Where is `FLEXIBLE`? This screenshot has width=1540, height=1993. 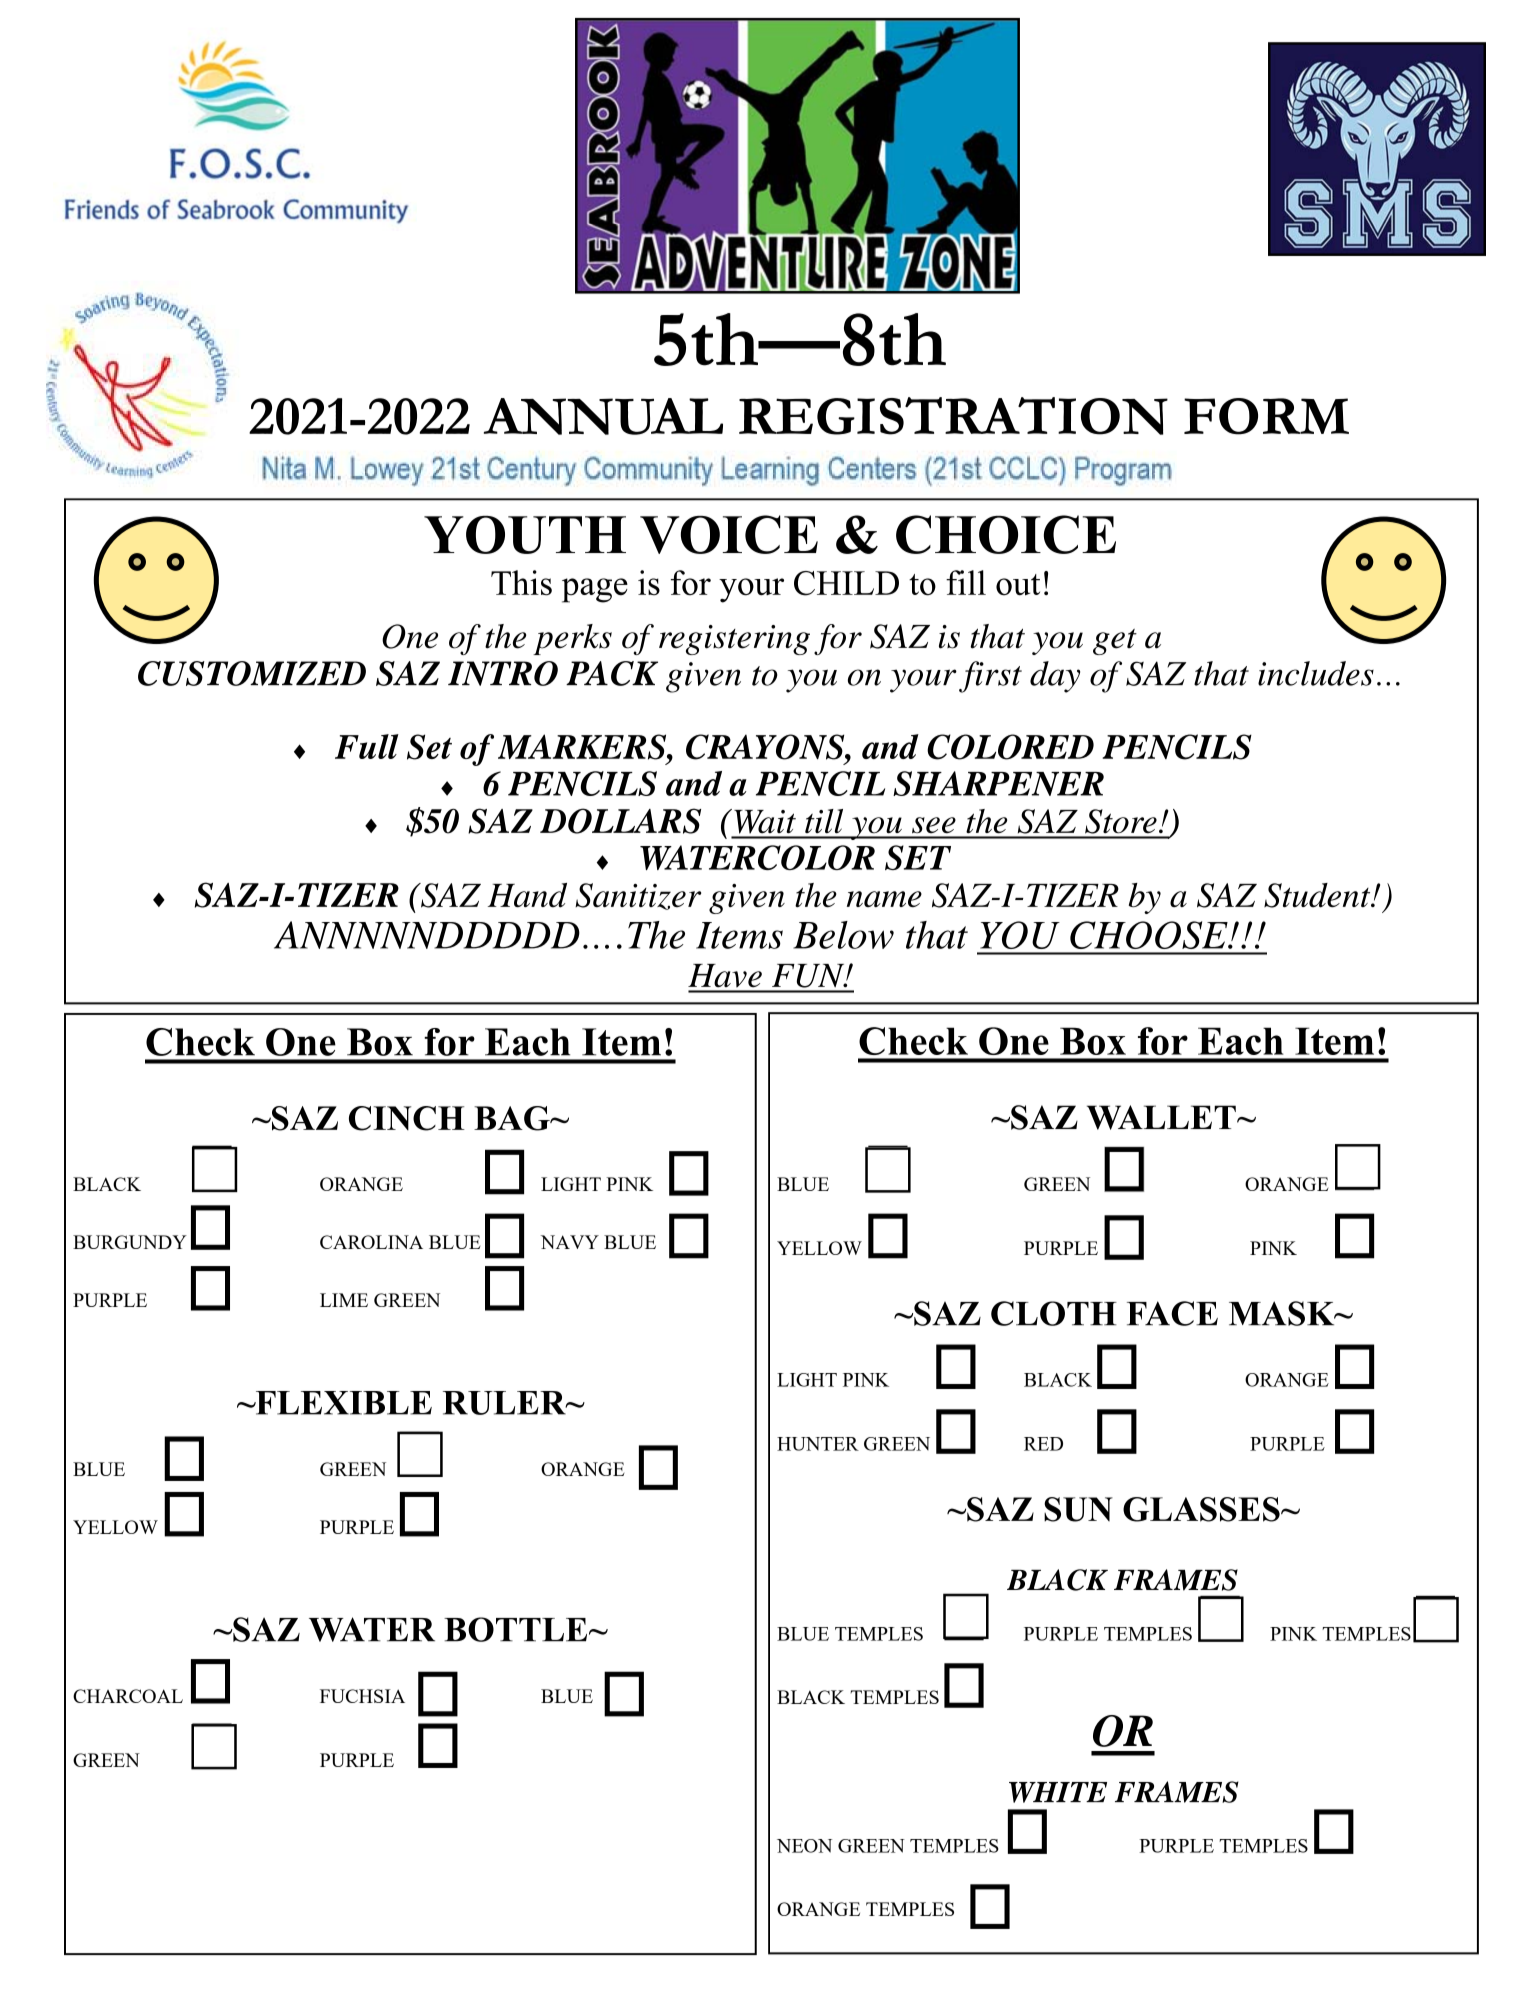
FLEXIBLE is located at coordinates (342, 1403).
